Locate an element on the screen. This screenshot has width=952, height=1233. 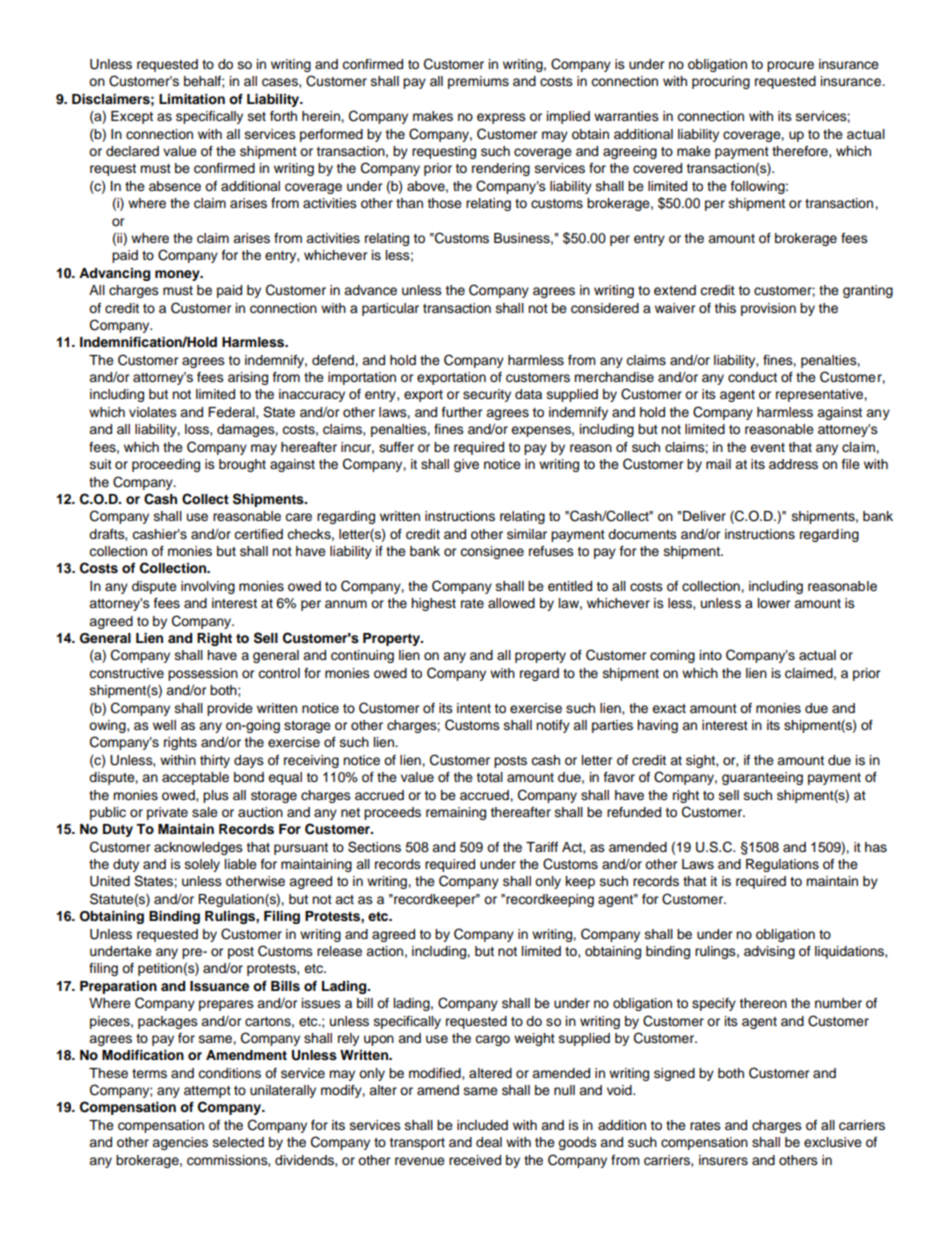
highest is located at coordinates (433, 604).
